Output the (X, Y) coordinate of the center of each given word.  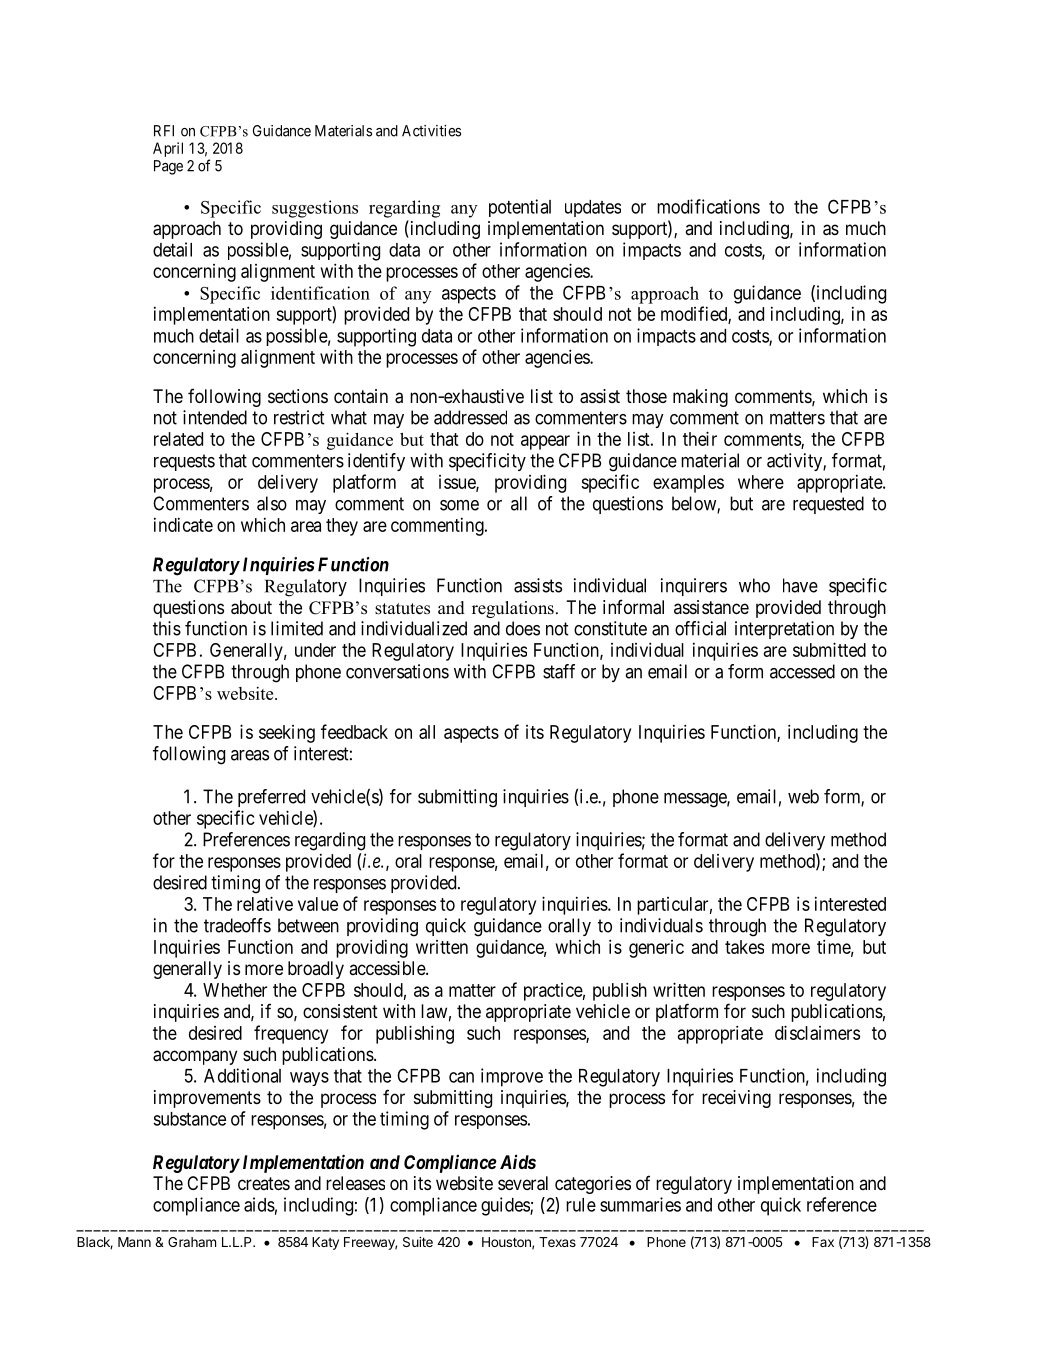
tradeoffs (237, 925)
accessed (802, 671)
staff (559, 671)
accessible (388, 968)
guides (506, 1206)
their (700, 438)
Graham (192, 1242)
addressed (470, 417)
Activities (431, 131)
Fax (823, 1242)
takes (744, 947)
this (167, 628)
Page (168, 167)
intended (215, 417)
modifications (708, 206)
